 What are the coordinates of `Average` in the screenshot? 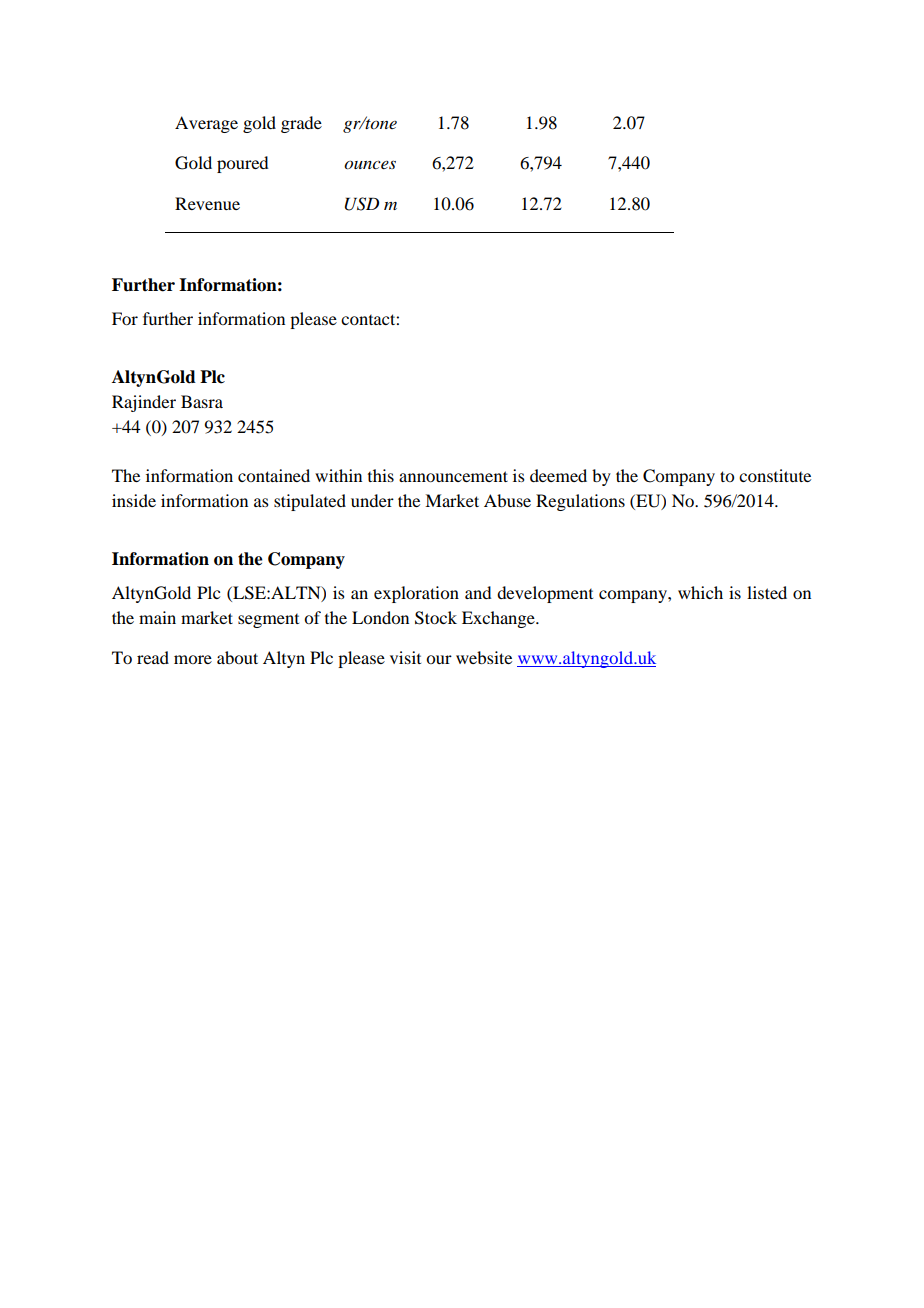 It's located at (206, 124).
